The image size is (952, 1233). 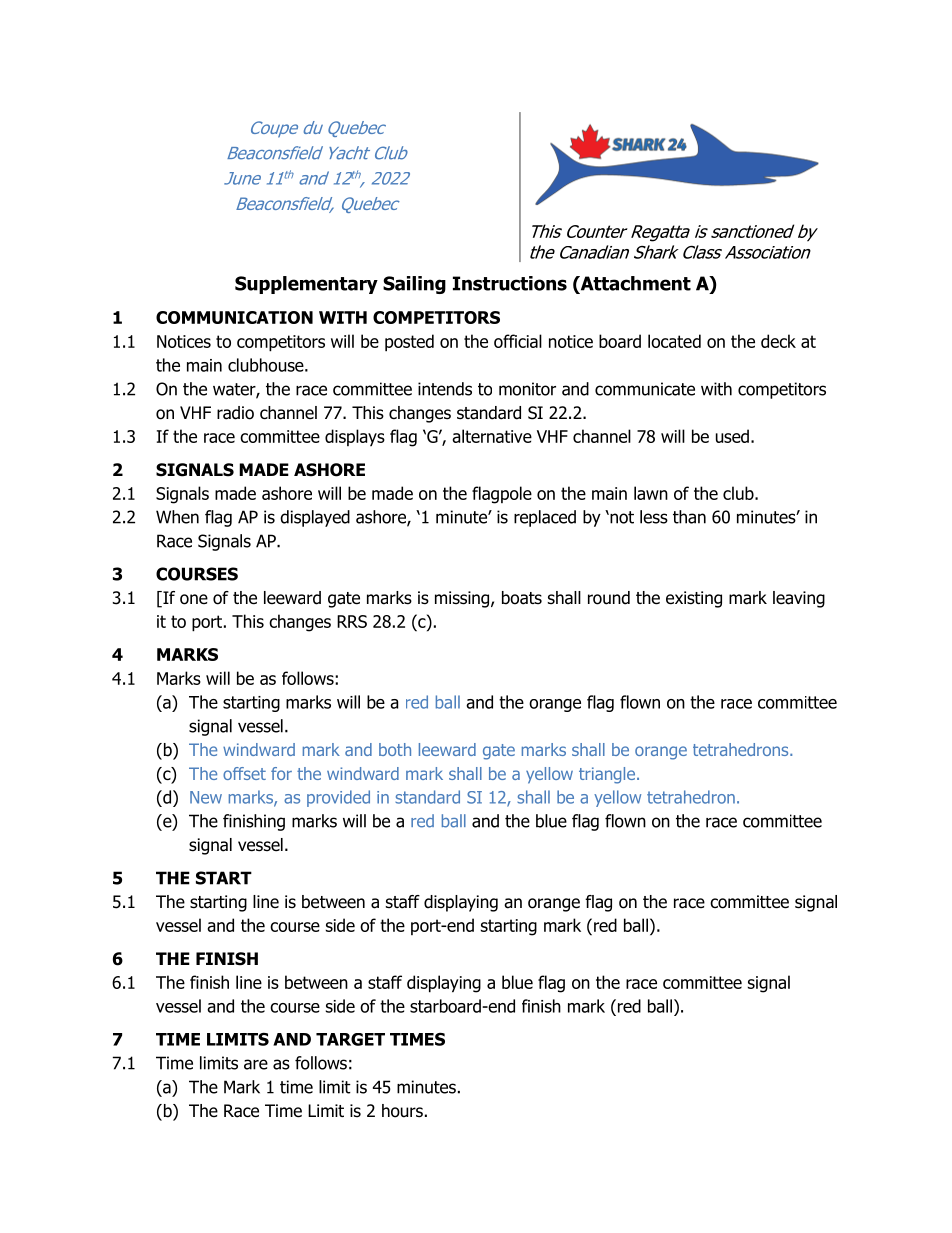 I want to click on Instructions, so click(x=510, y=283).
